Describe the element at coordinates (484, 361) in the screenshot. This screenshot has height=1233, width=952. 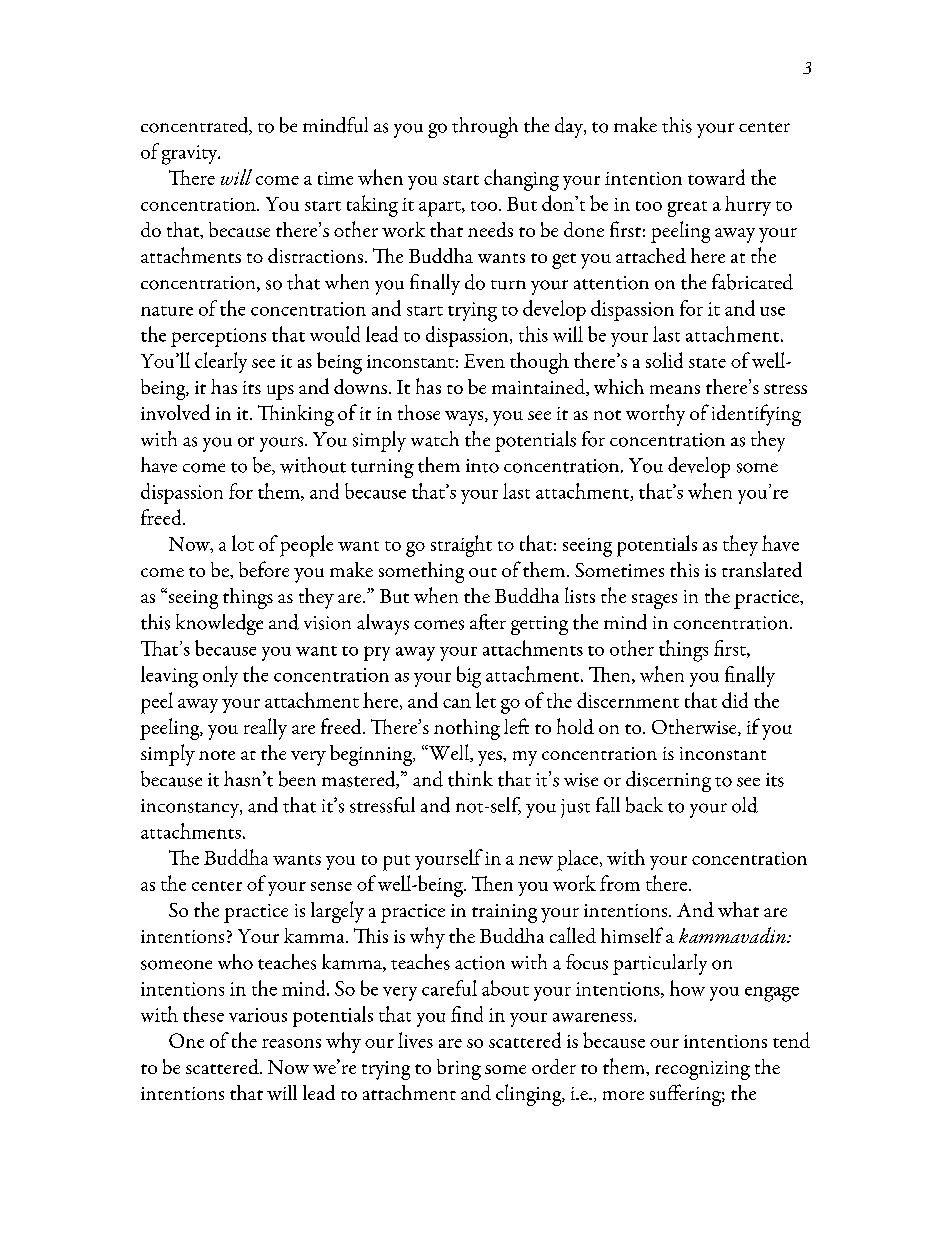
I see `Even` at that location.
